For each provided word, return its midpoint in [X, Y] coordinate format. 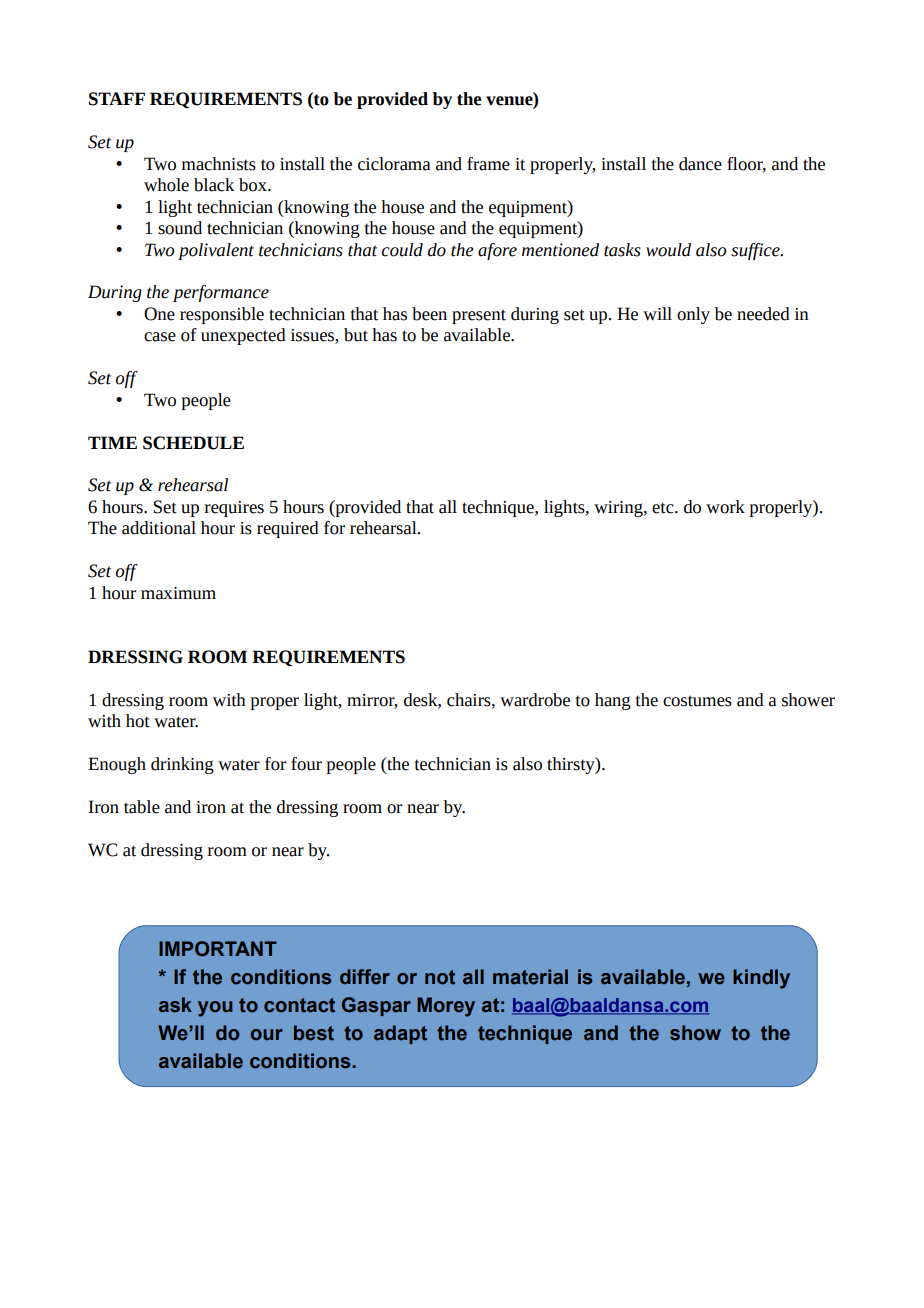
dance [700, 164]
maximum [178, 593]
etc [664, 508]
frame [488, 164]
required [288, 529]
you [215, 1009]
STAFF [117, 99]
